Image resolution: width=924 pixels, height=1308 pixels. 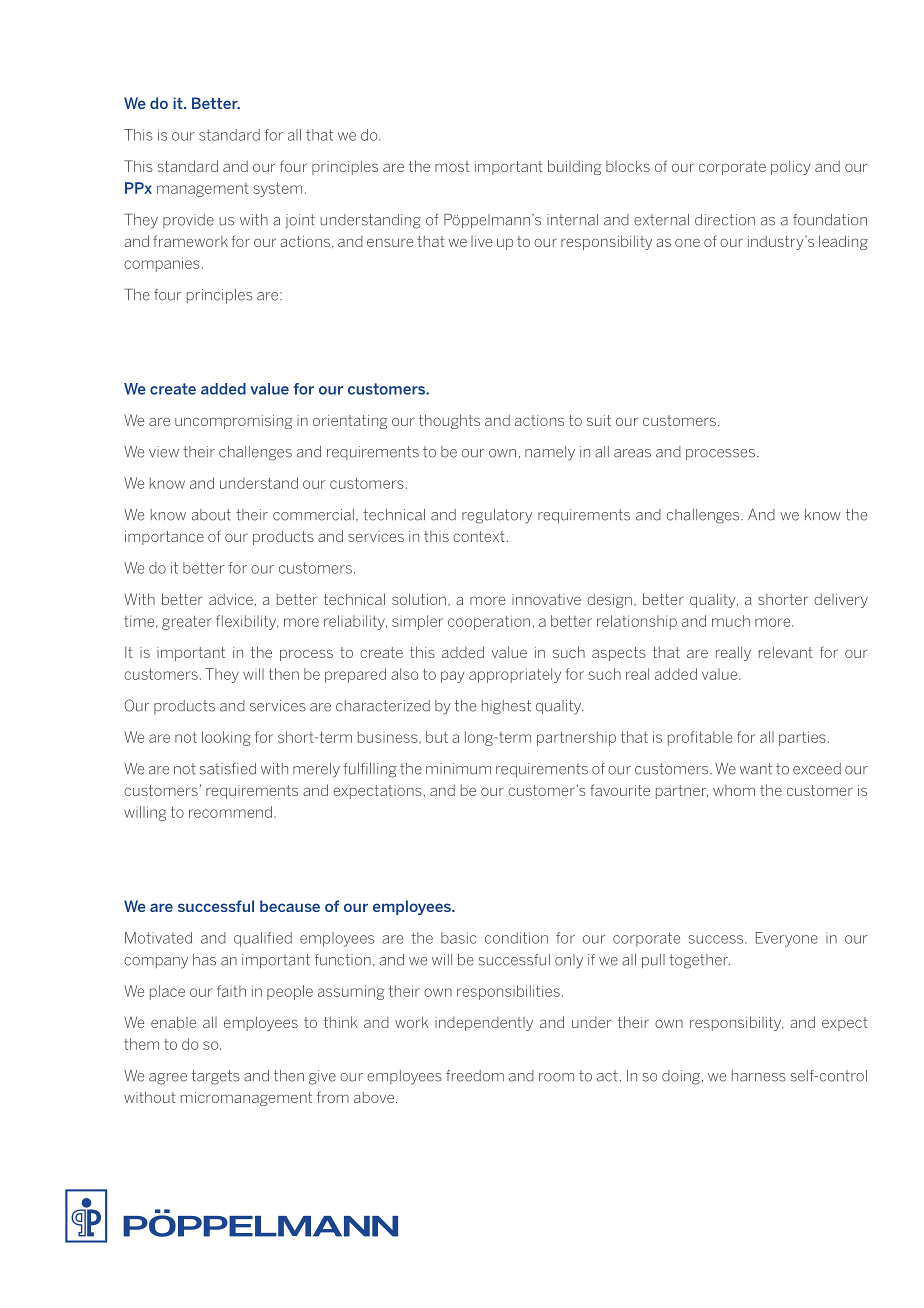 What do you see at coordinates (187, 623) in the screenshot?
I see `greater` at bounding box center [187, 623].
